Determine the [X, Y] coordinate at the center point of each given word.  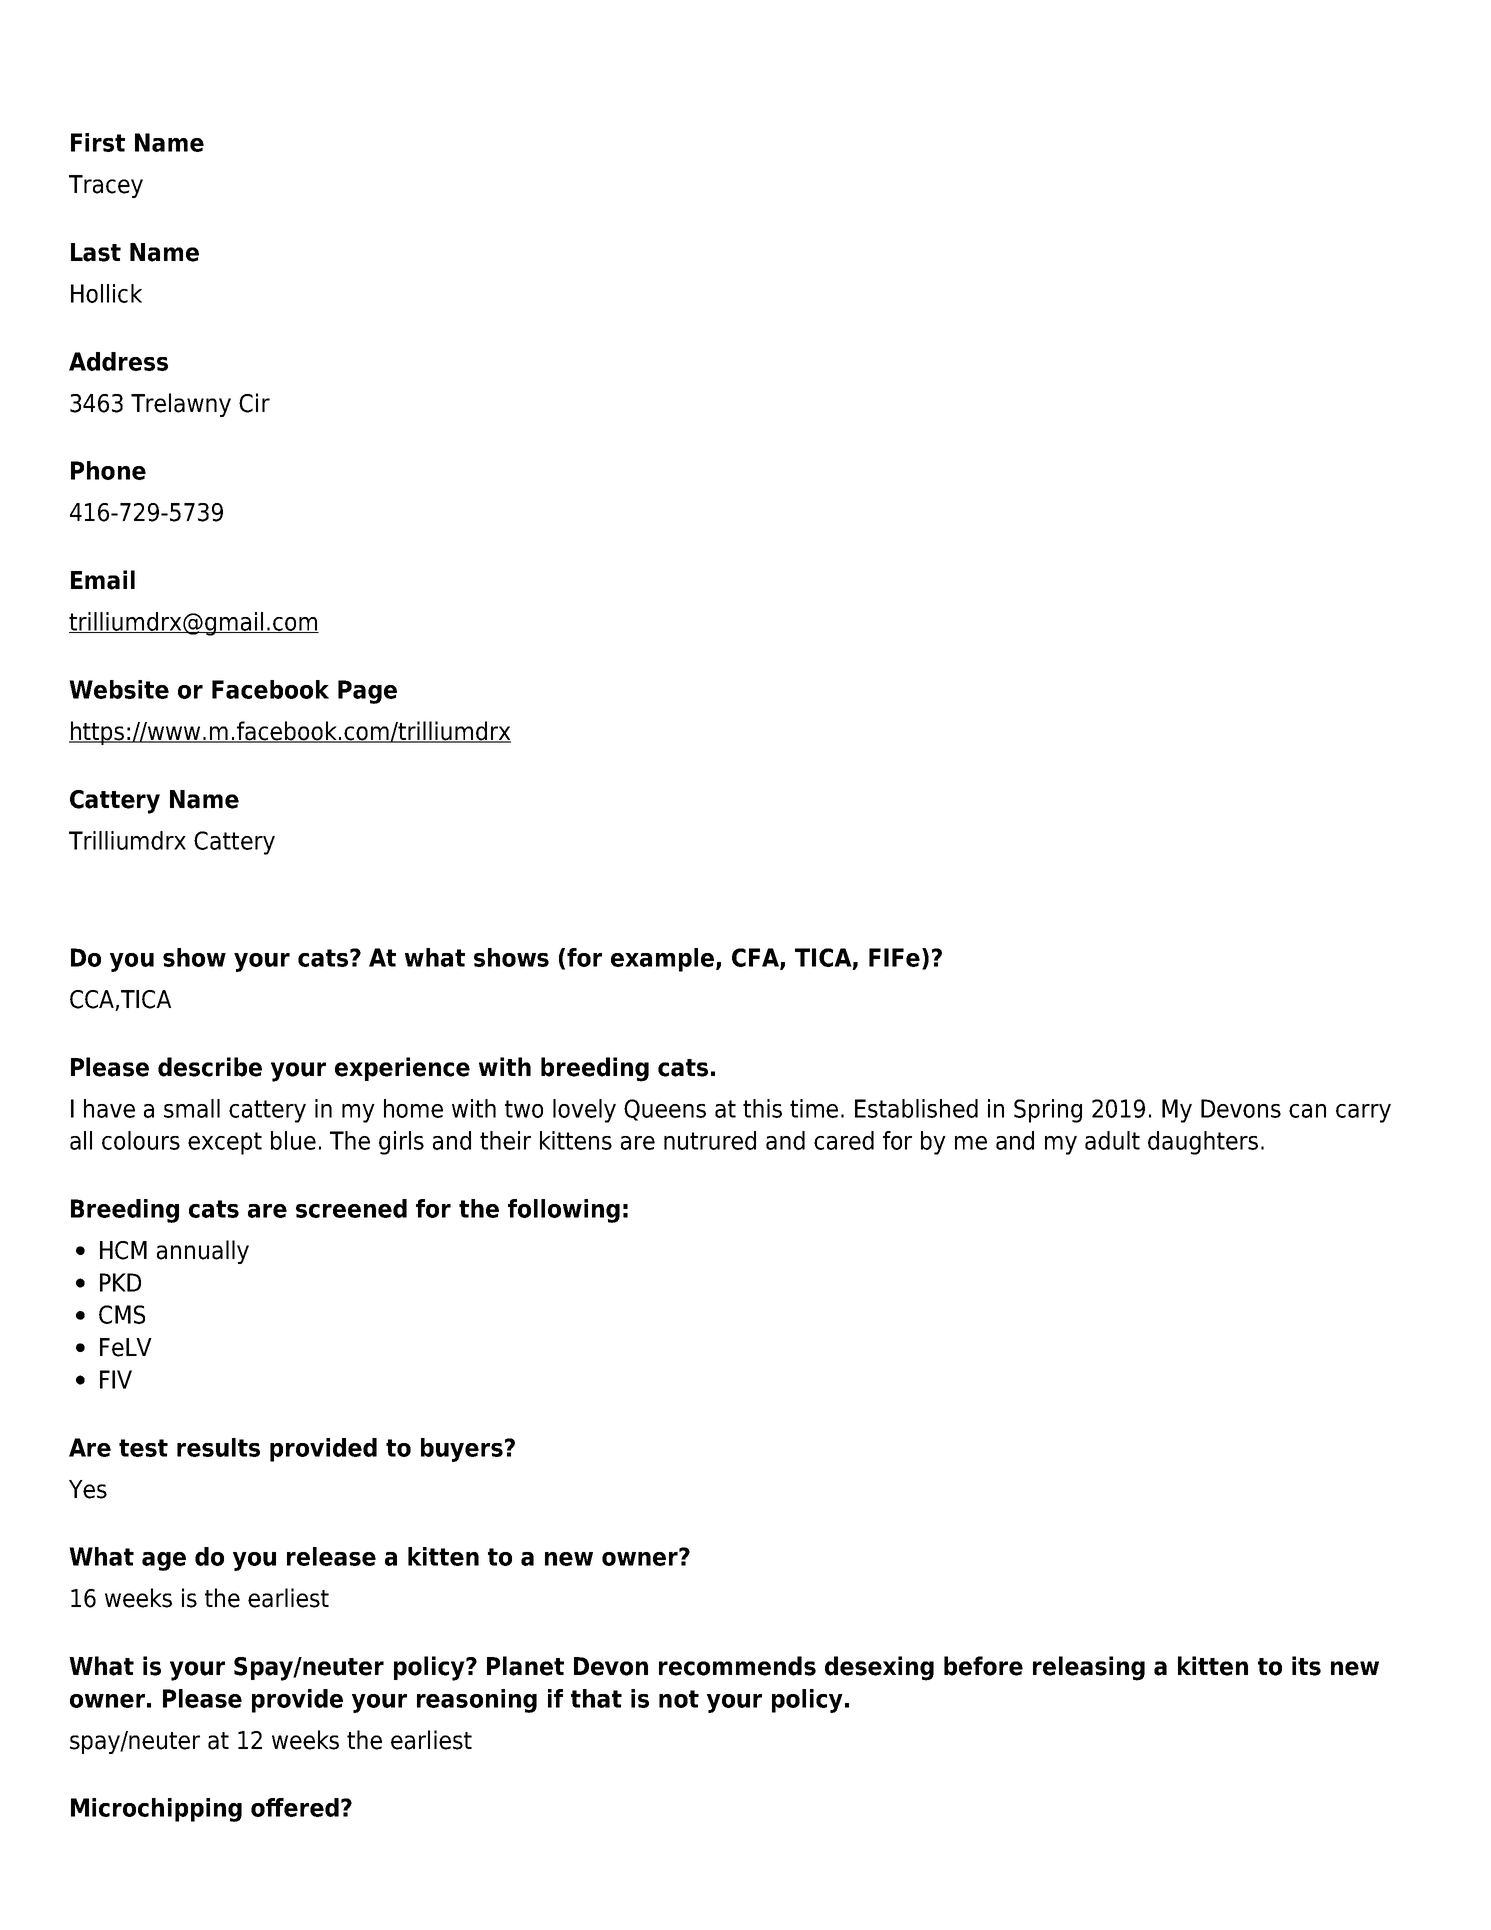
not [679, 1699]
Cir [254, 403]
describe [210, 1067]
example [664, 960]
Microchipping [156, 1810]
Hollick [106, 293]
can [1307, 1111]
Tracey [106, 186]
